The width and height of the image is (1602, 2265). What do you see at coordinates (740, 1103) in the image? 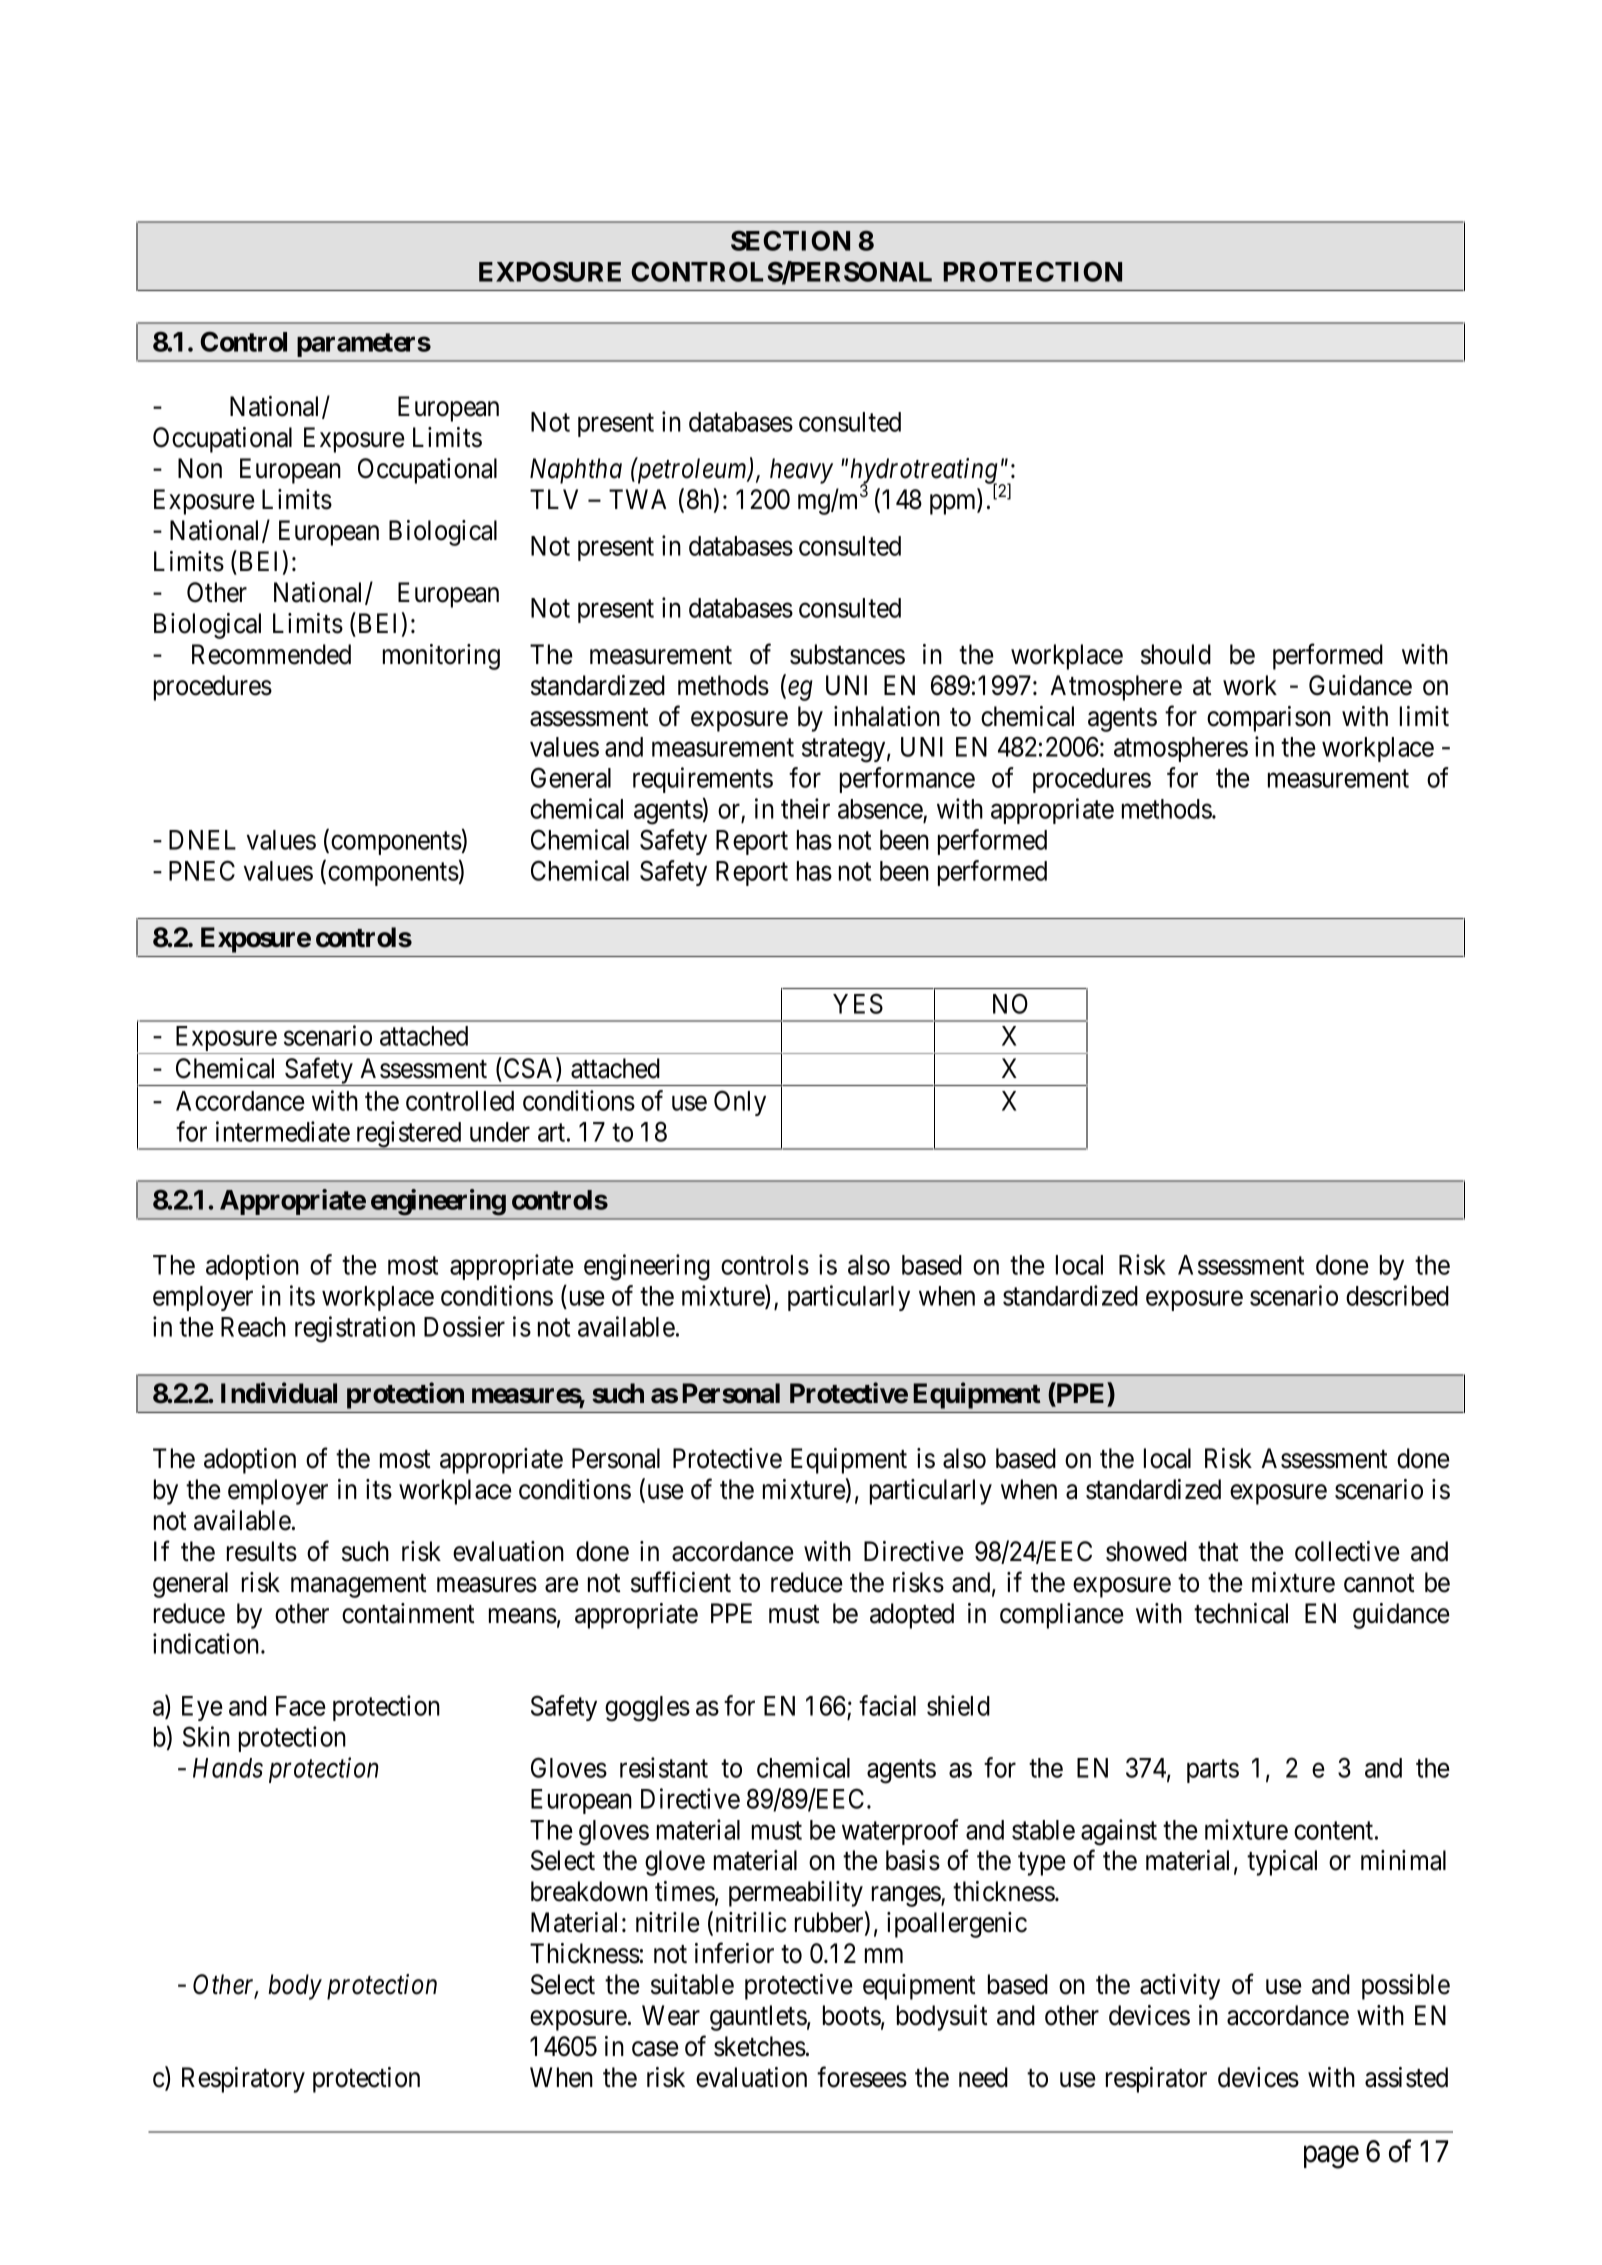
I see `Only` at bounding box center [740, 1103].
